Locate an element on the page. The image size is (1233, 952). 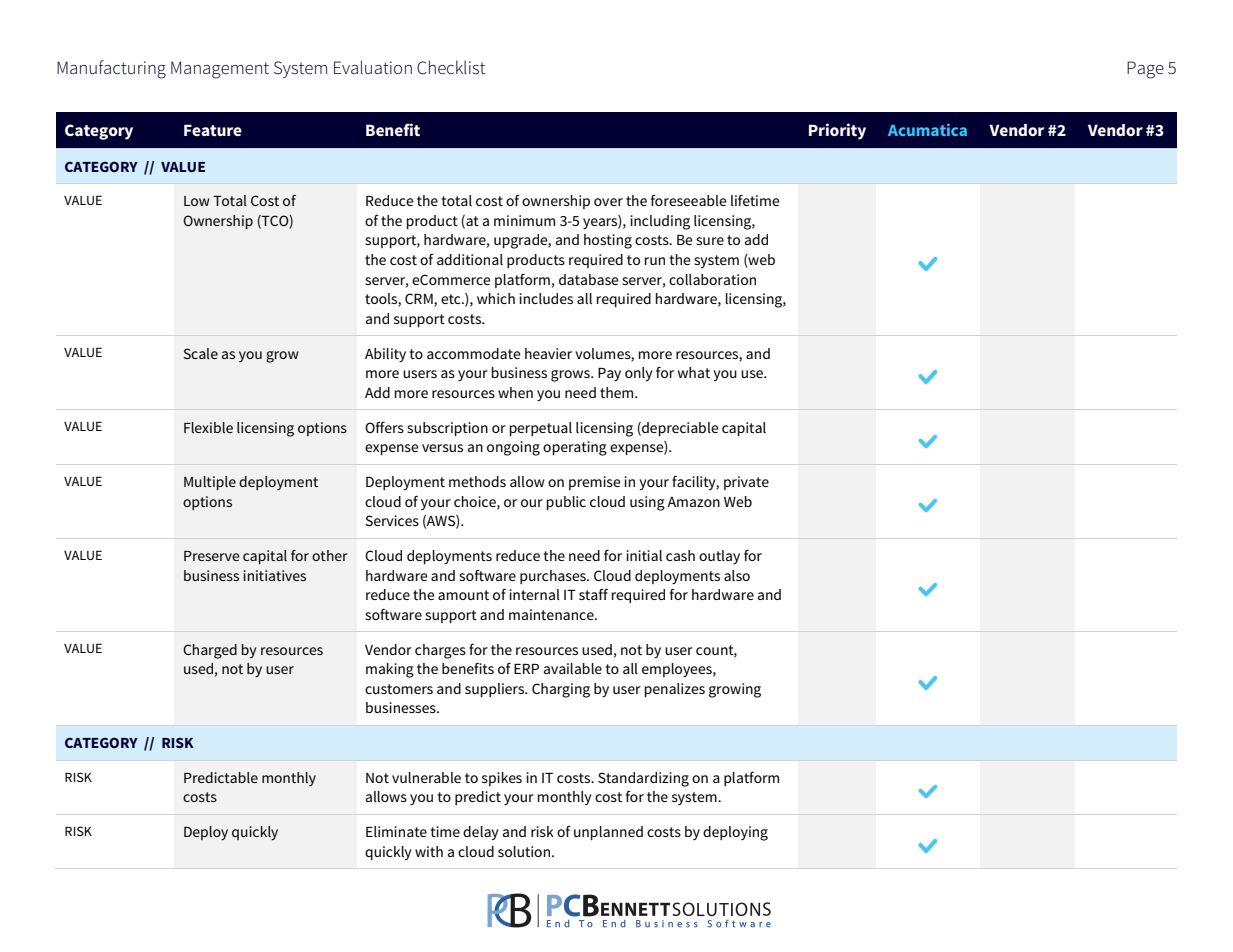
Management is located at coordinates (220, 70).
